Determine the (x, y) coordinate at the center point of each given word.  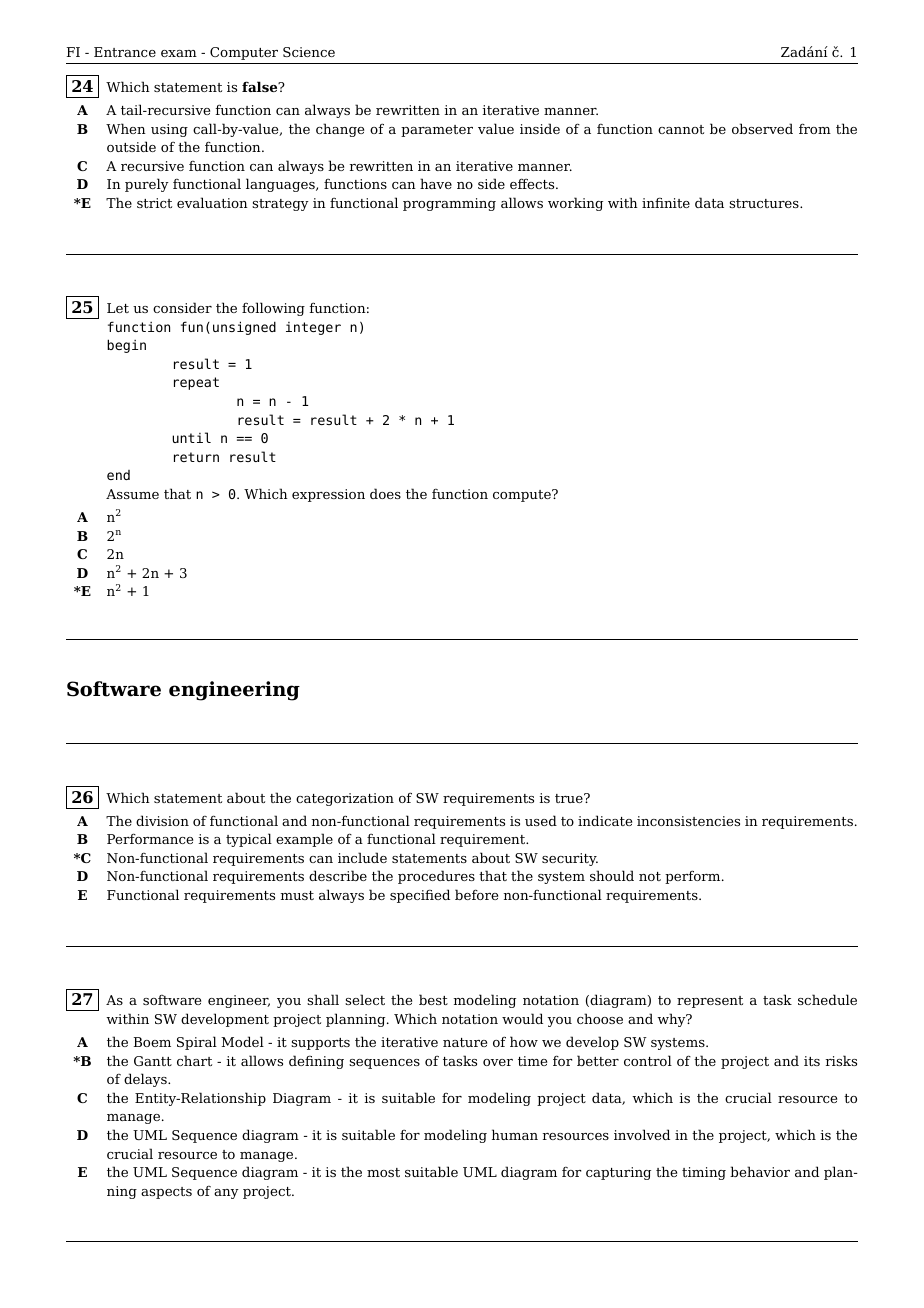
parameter (437, 131)
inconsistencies (688, 821)
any (226, 1194)
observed (762, 128)
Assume (132, 494)
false (261, 86)
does (385, 493)
